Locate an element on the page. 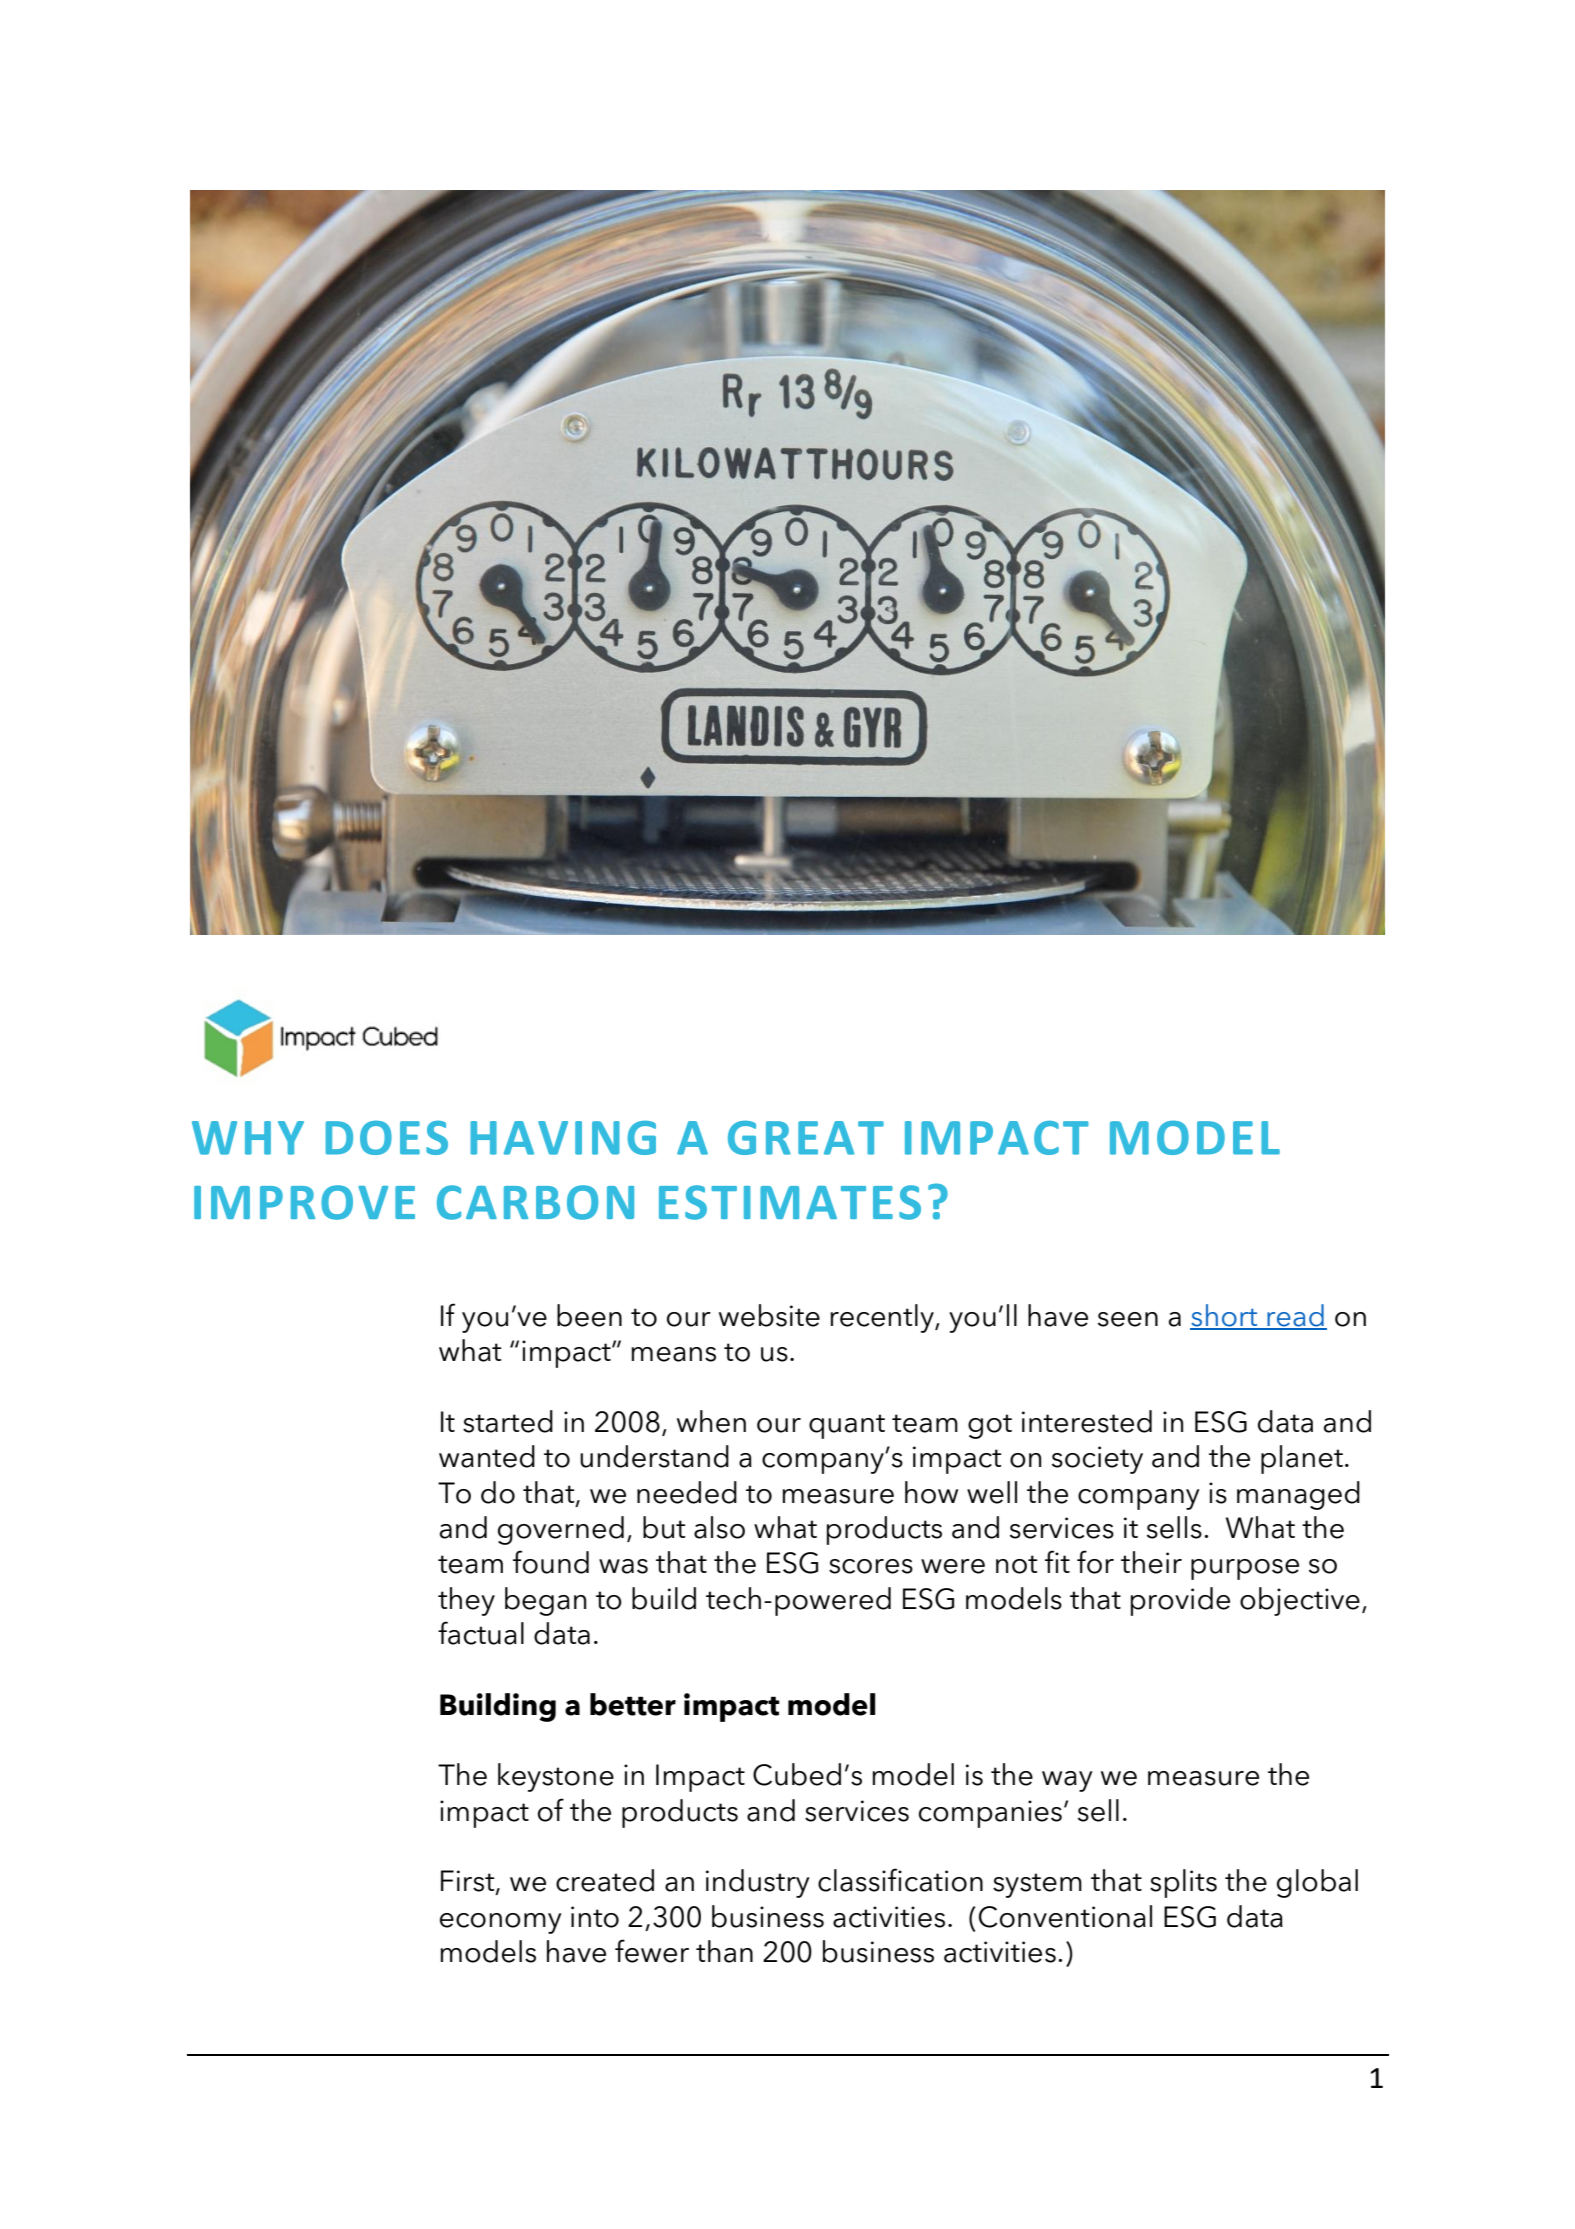 This page has width=1575, height=2229. their is located at coordinates (1151, 1562).
